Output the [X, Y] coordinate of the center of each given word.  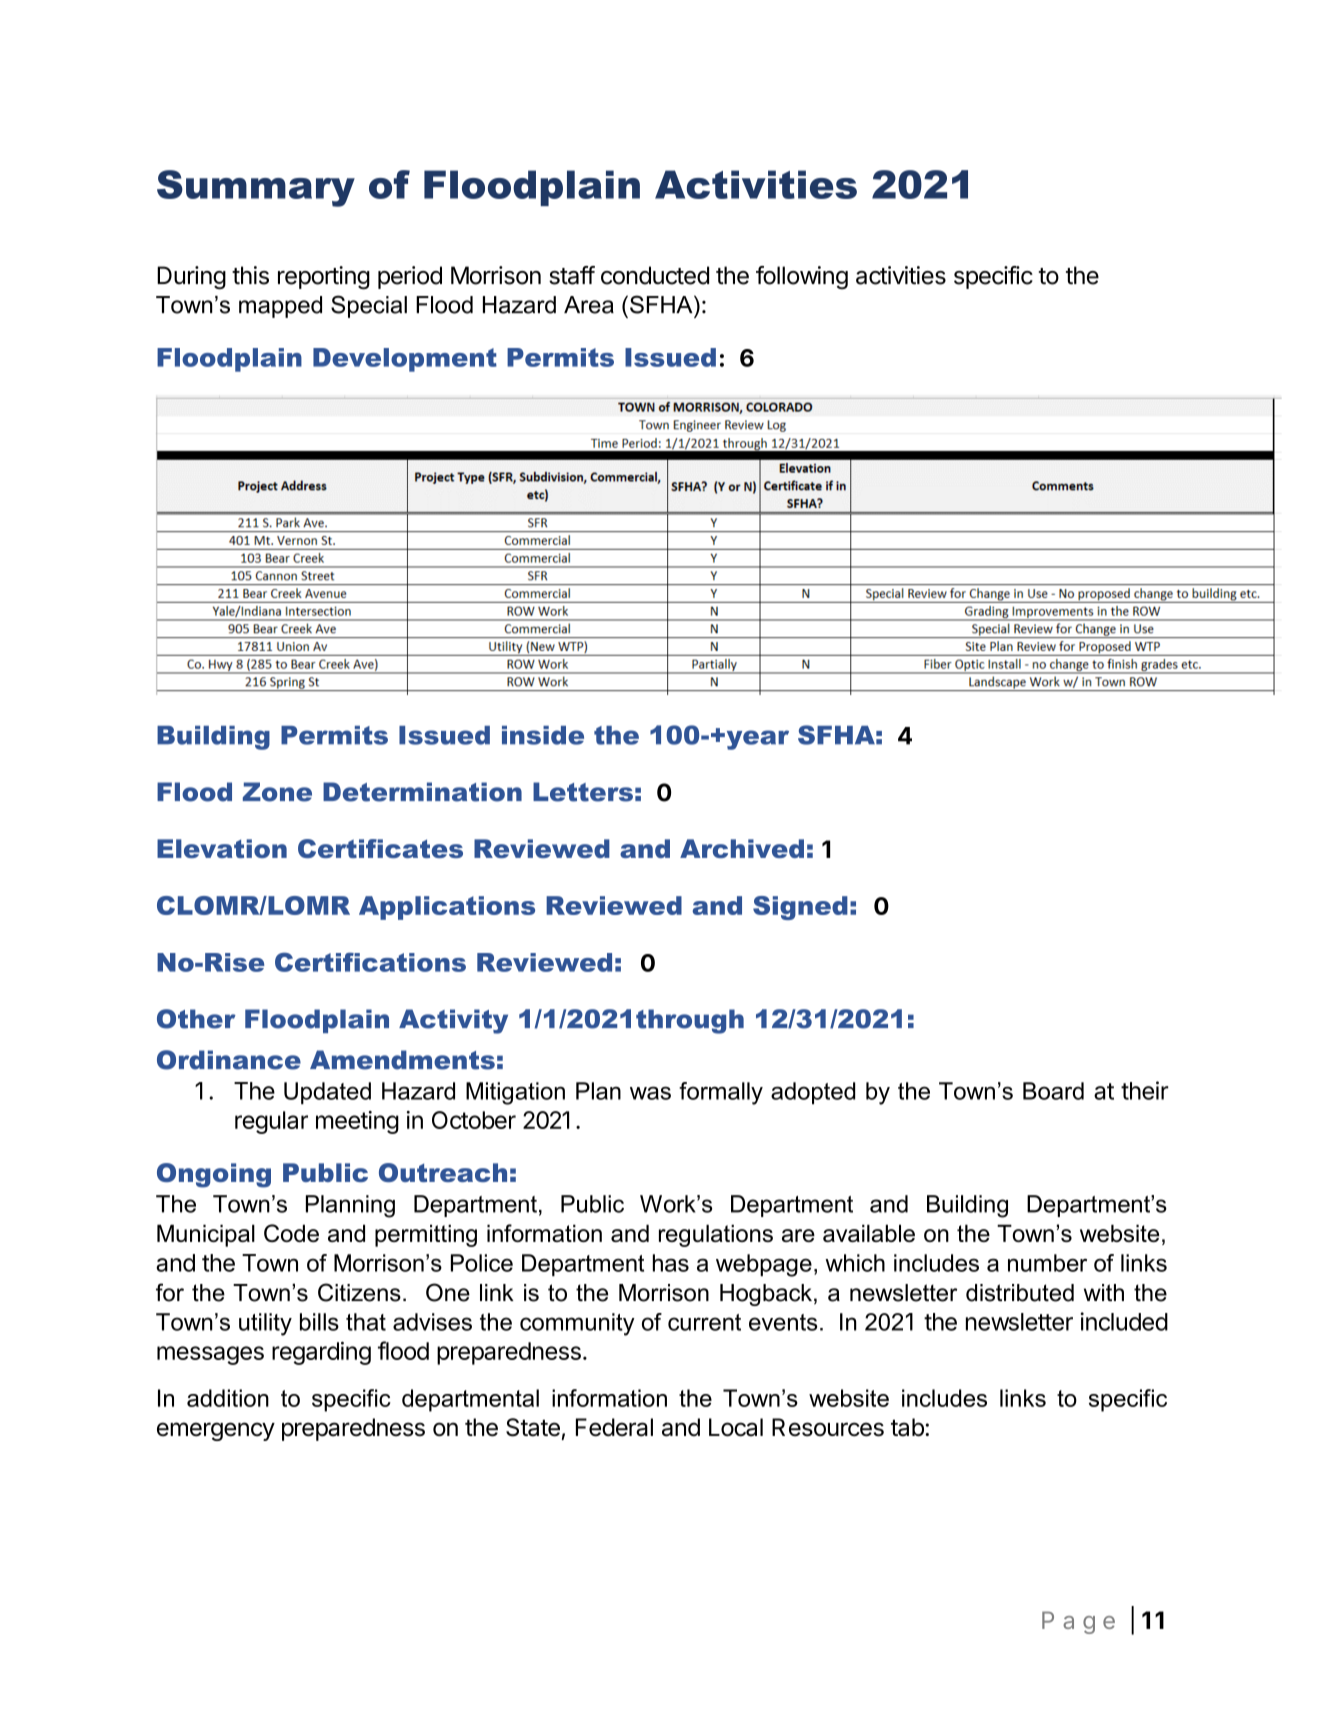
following [802, 277]
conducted [655, 275]
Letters [583, 792]
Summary [256, 188]
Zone [277, 792]
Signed [800, 908]
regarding [321, 1353]
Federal [614, 1427]
